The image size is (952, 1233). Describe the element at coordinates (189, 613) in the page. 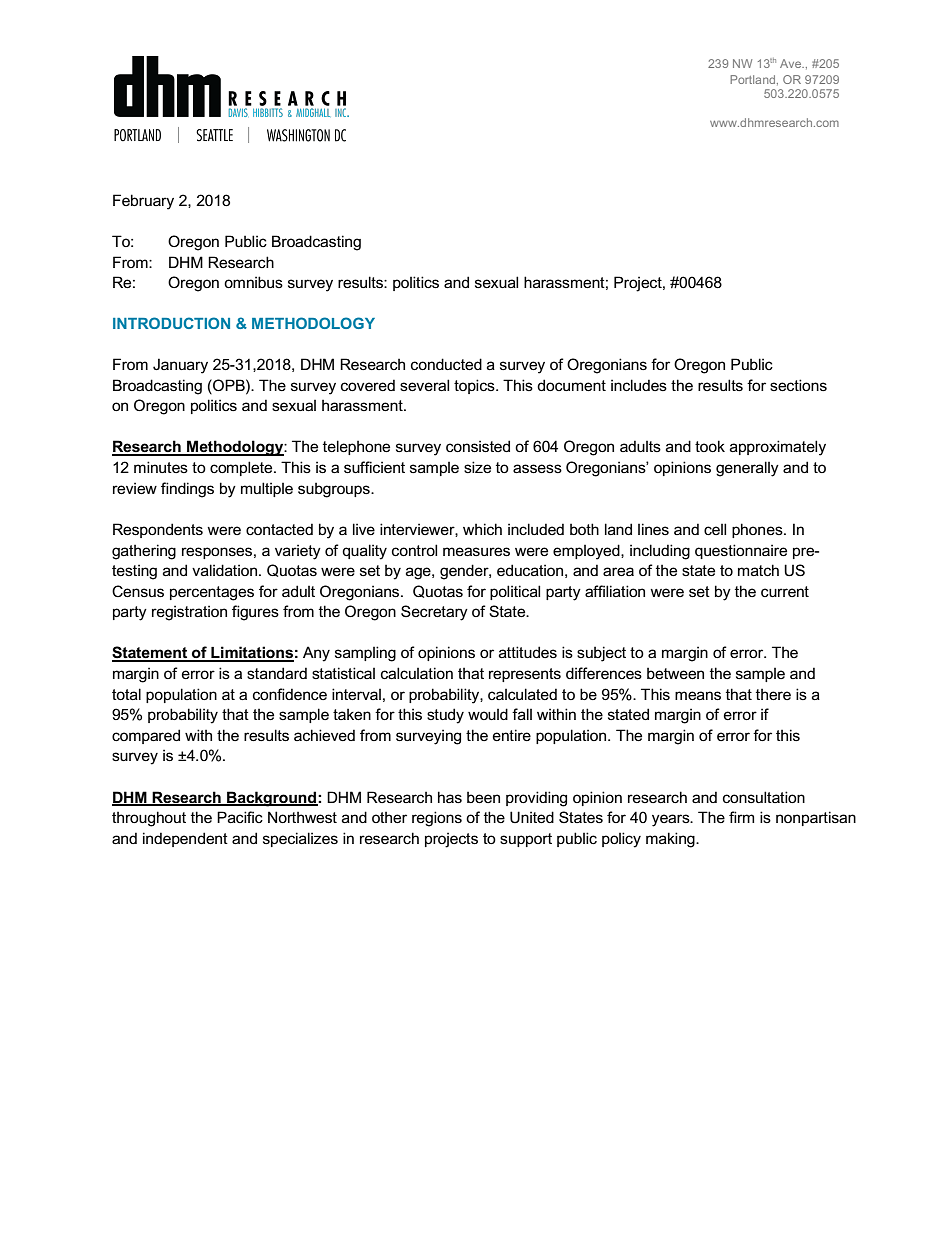

I see `registration` at that location.
